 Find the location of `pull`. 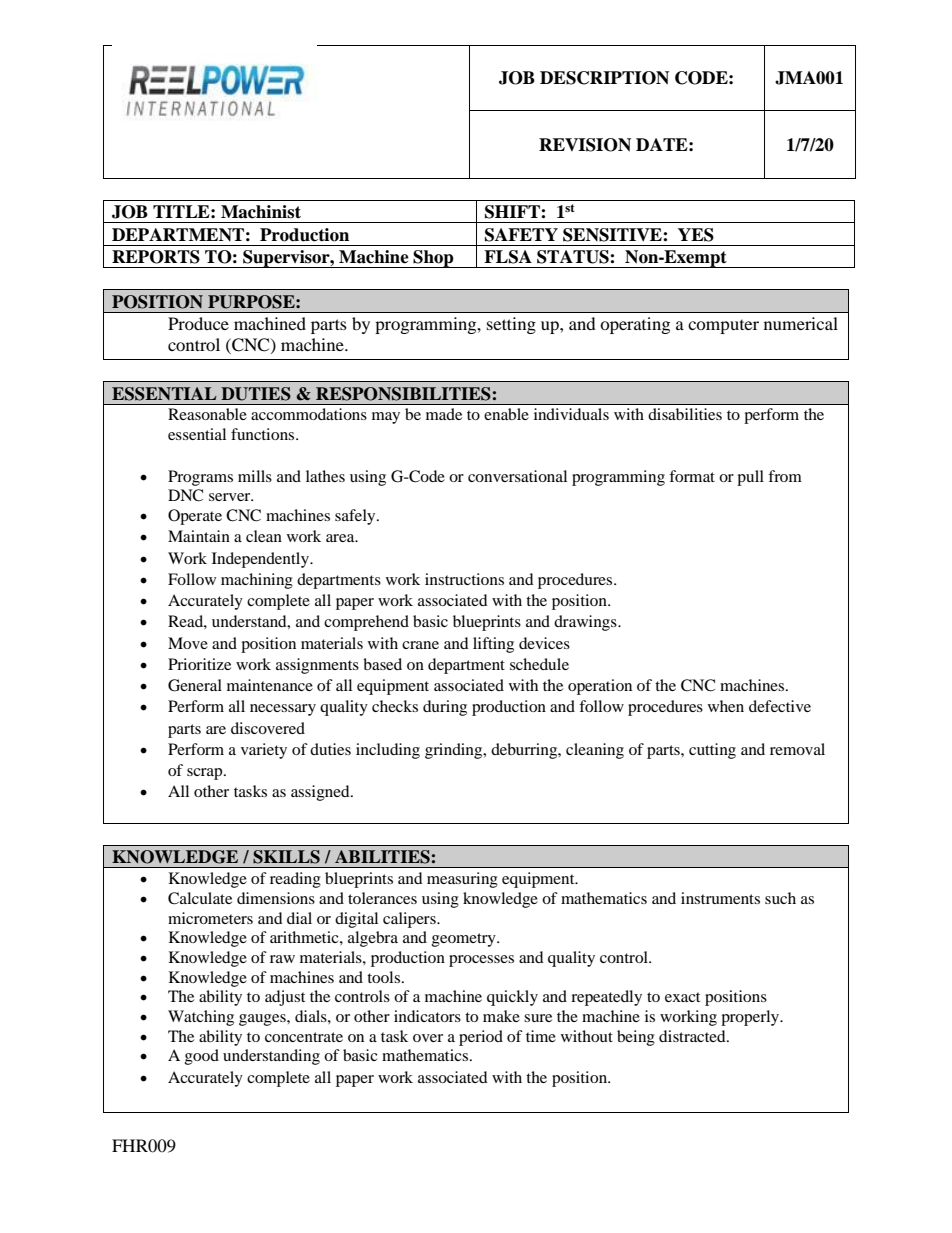

pull is located at coordinates (750, 478).
